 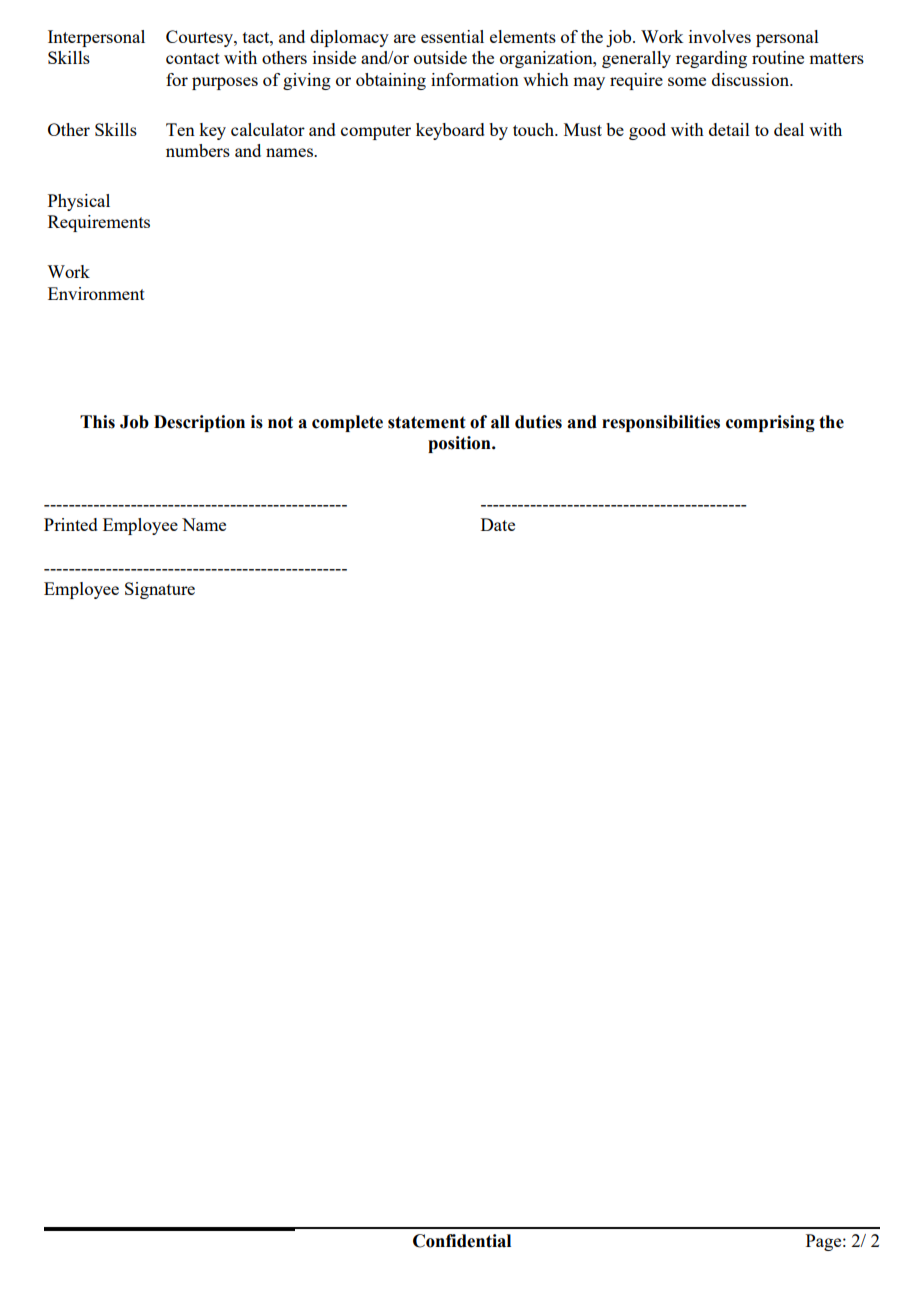 I want to click on Description, so click(x=199, y=423).
